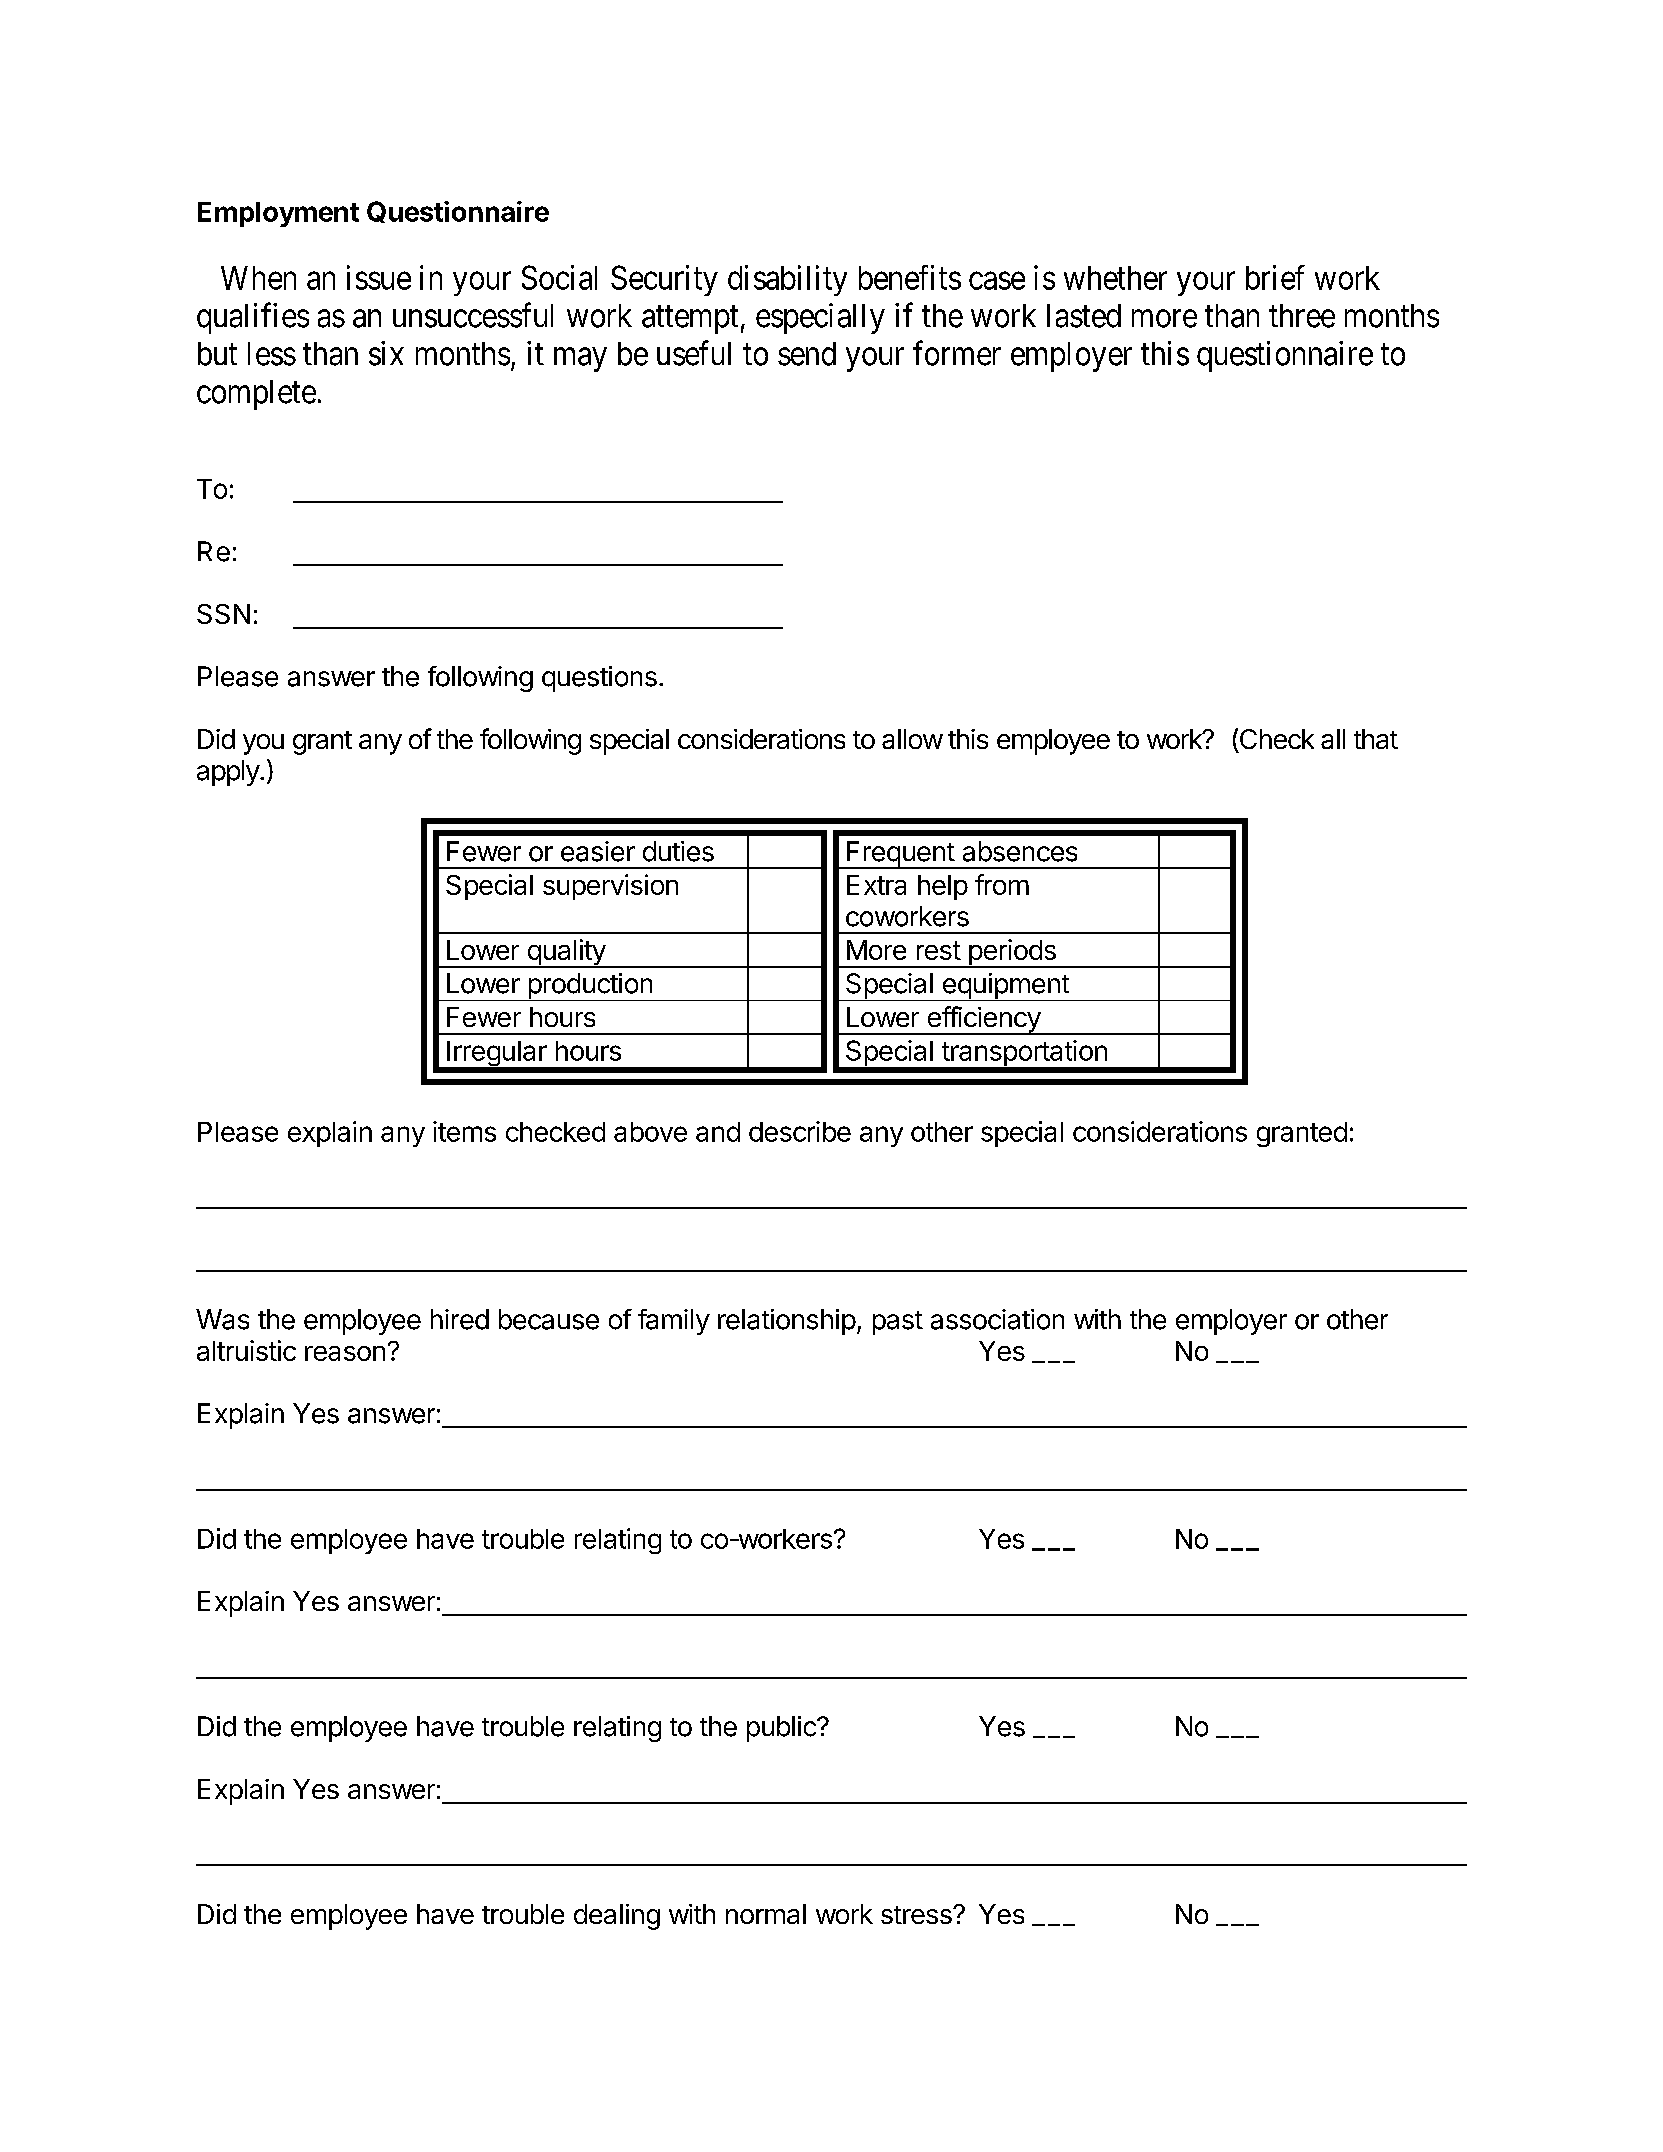 The width and height of the page is (1663, 2152). Describe the element at coordinates (800, 1131) in the page. I see `describe` at that location.
